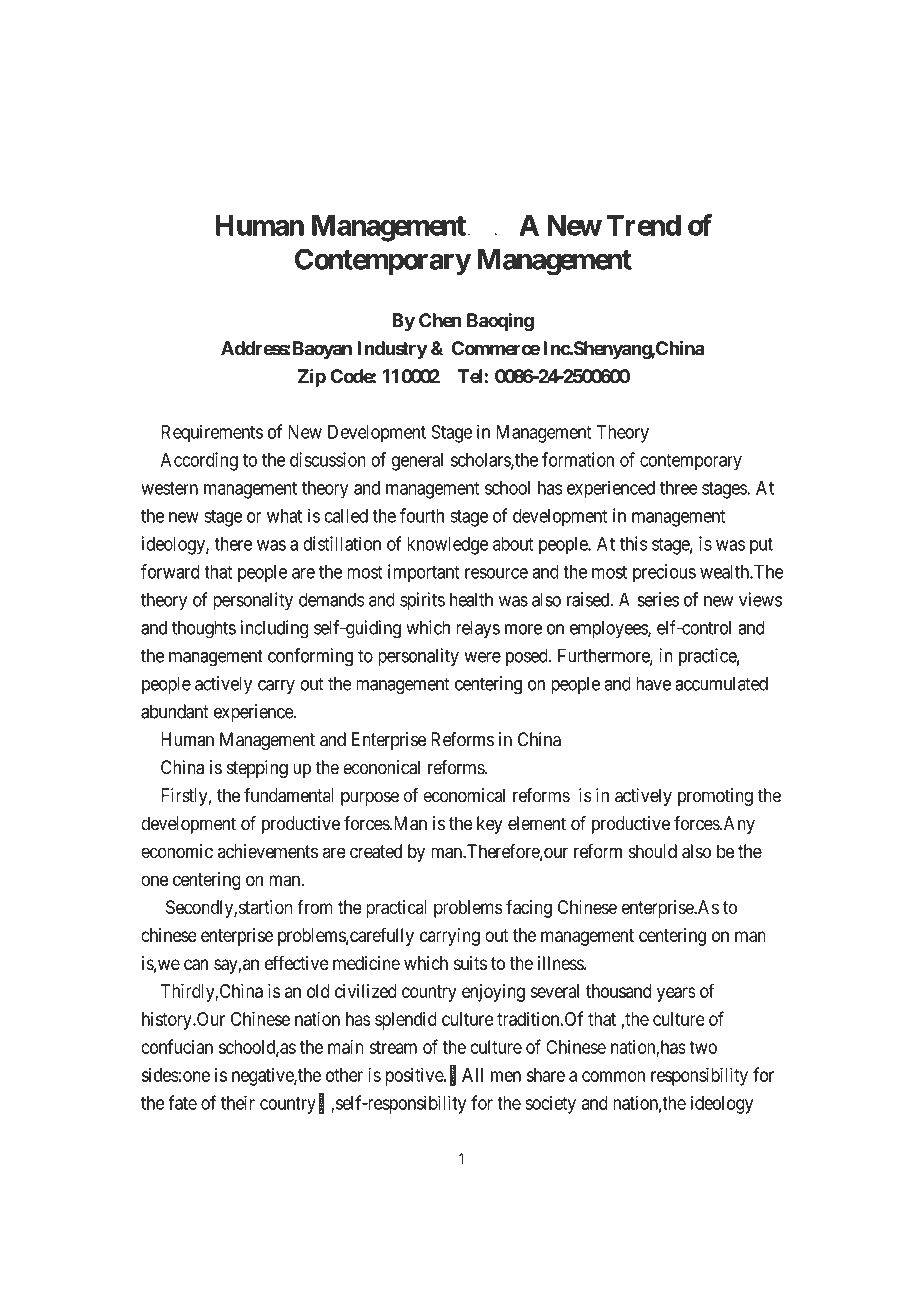  I want to click on achievements, so click(268, 851).
